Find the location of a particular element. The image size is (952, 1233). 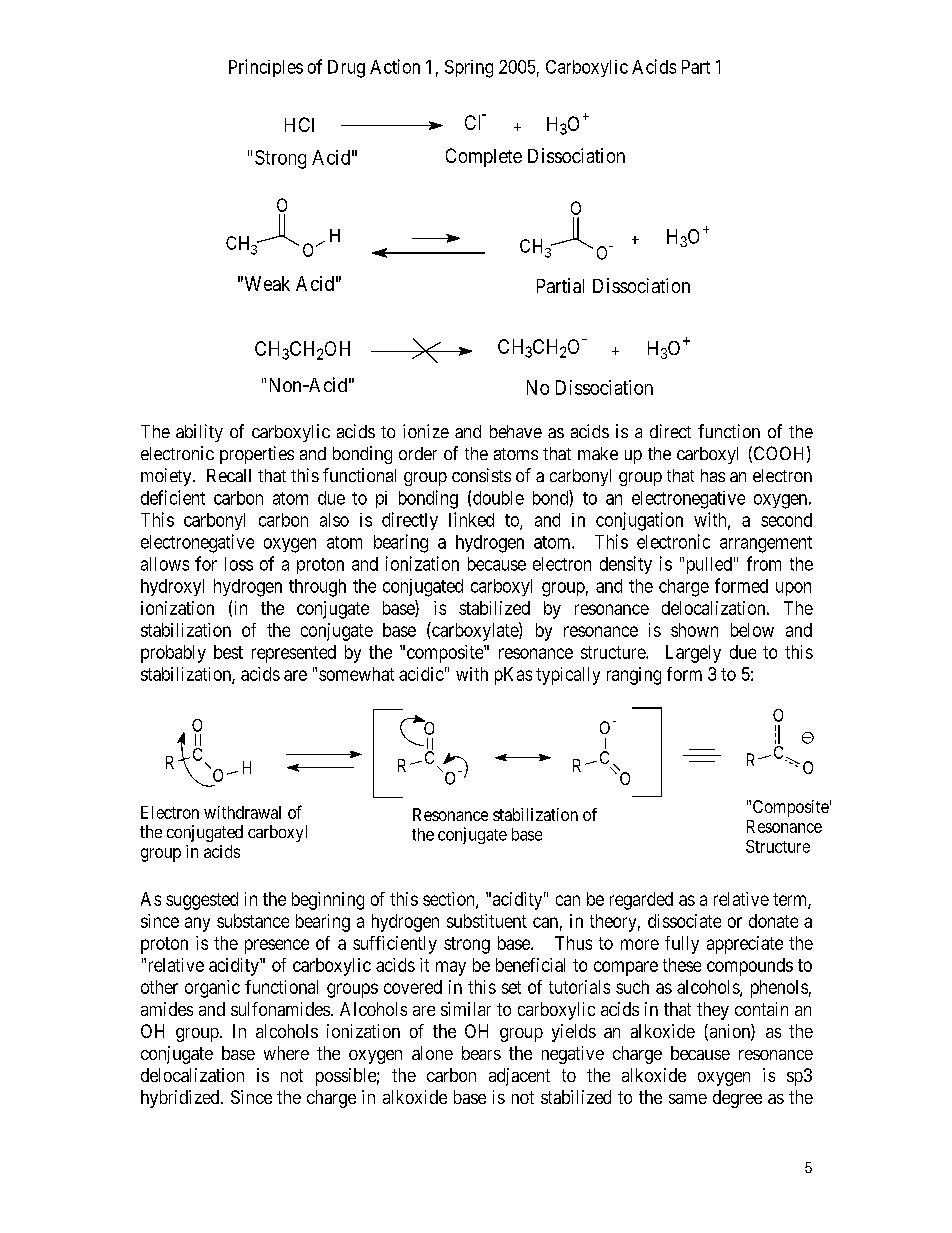

ability is located at coordinates (199, 433).
